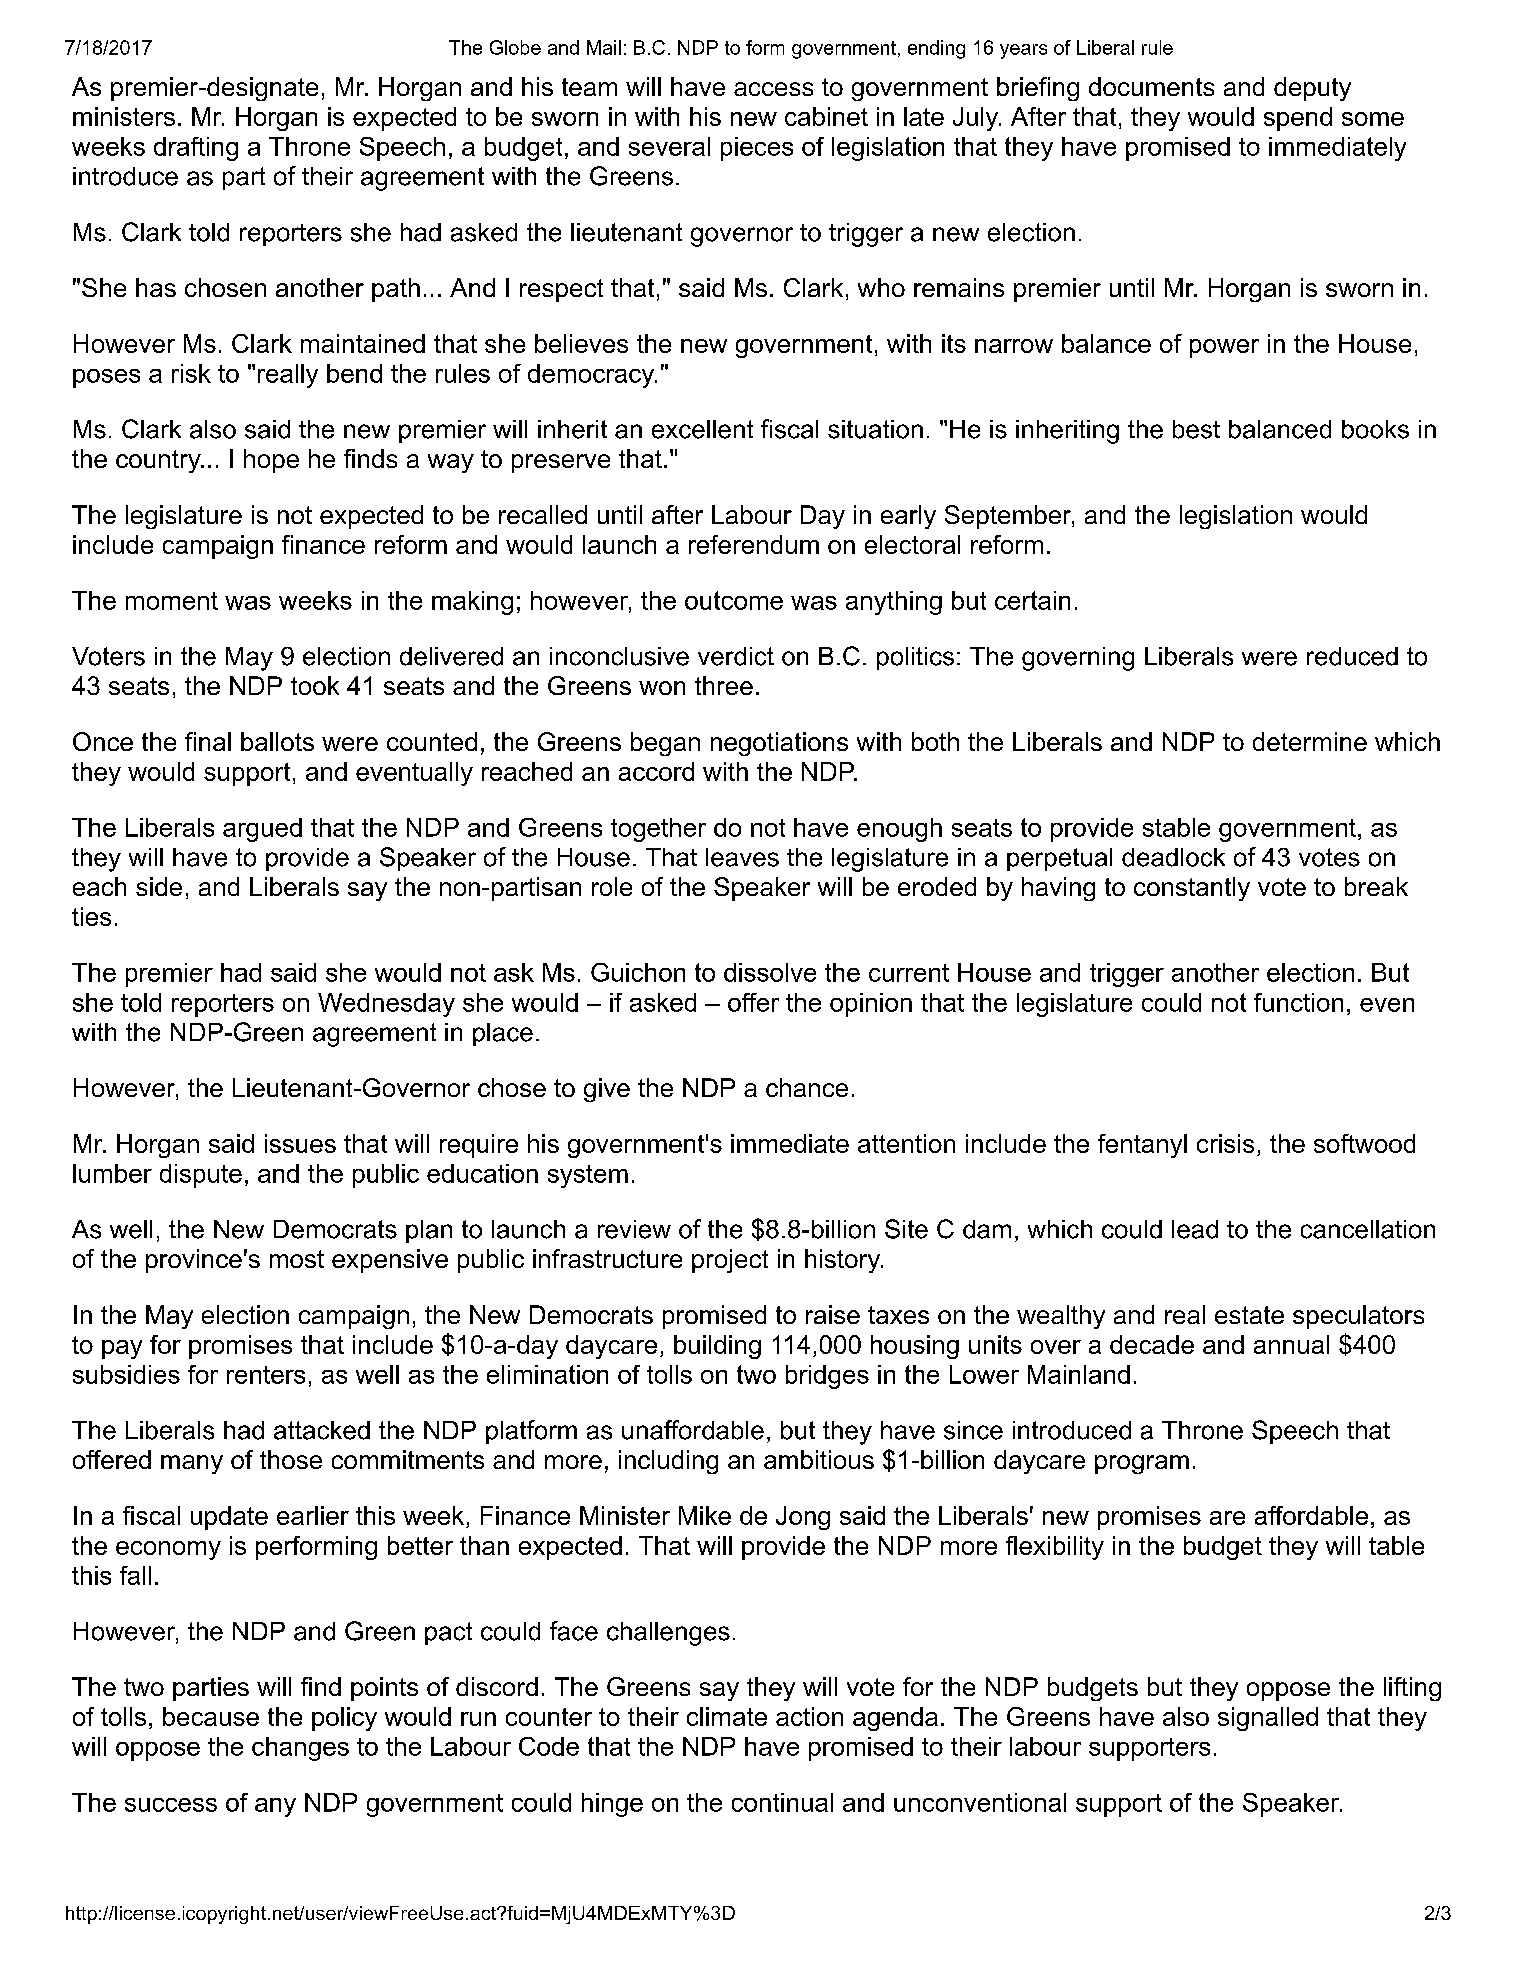 This screenshot has height=1962, width=1516. I want to click on referendum, so click(754, 544).
